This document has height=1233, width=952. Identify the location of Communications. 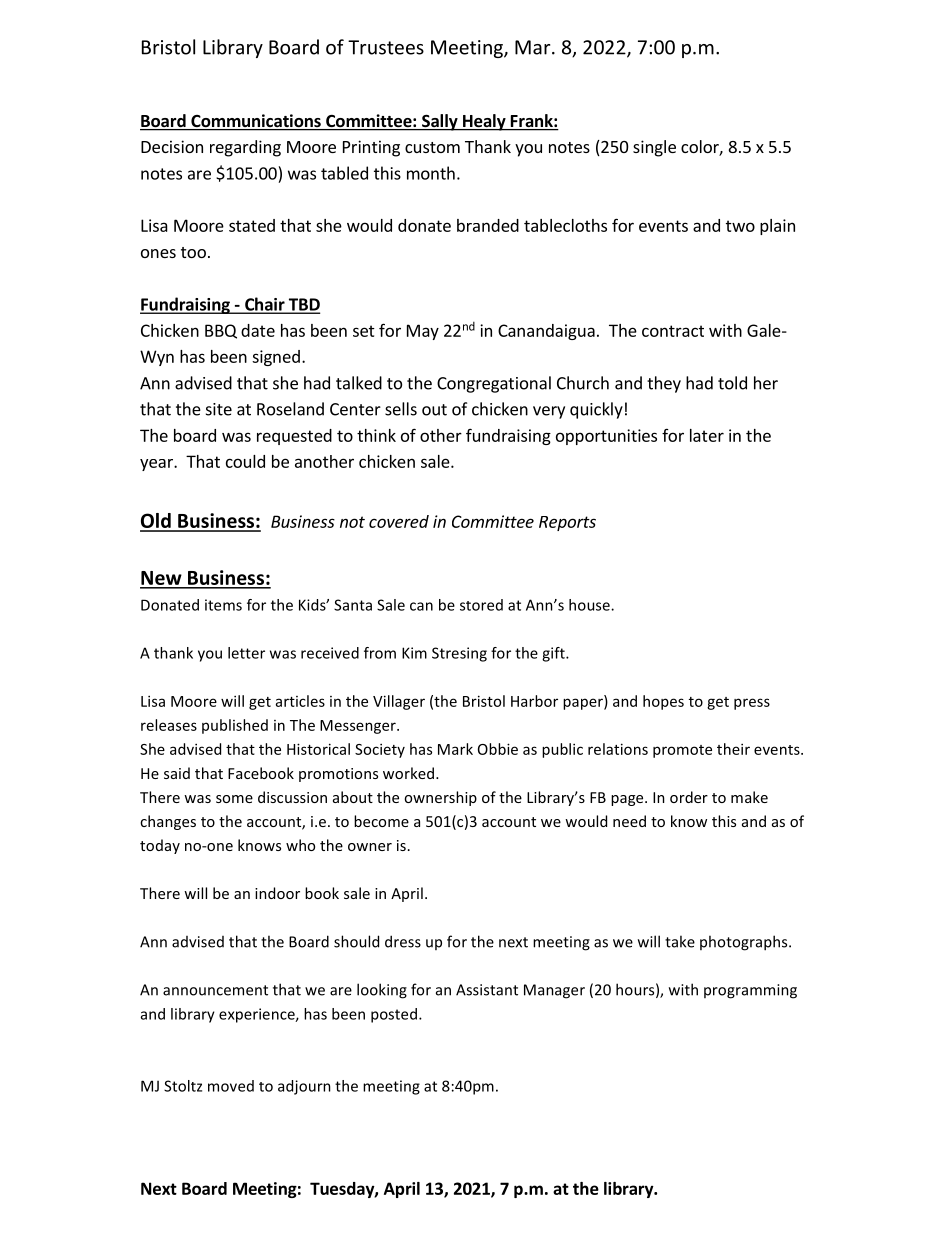
(256, 122).
